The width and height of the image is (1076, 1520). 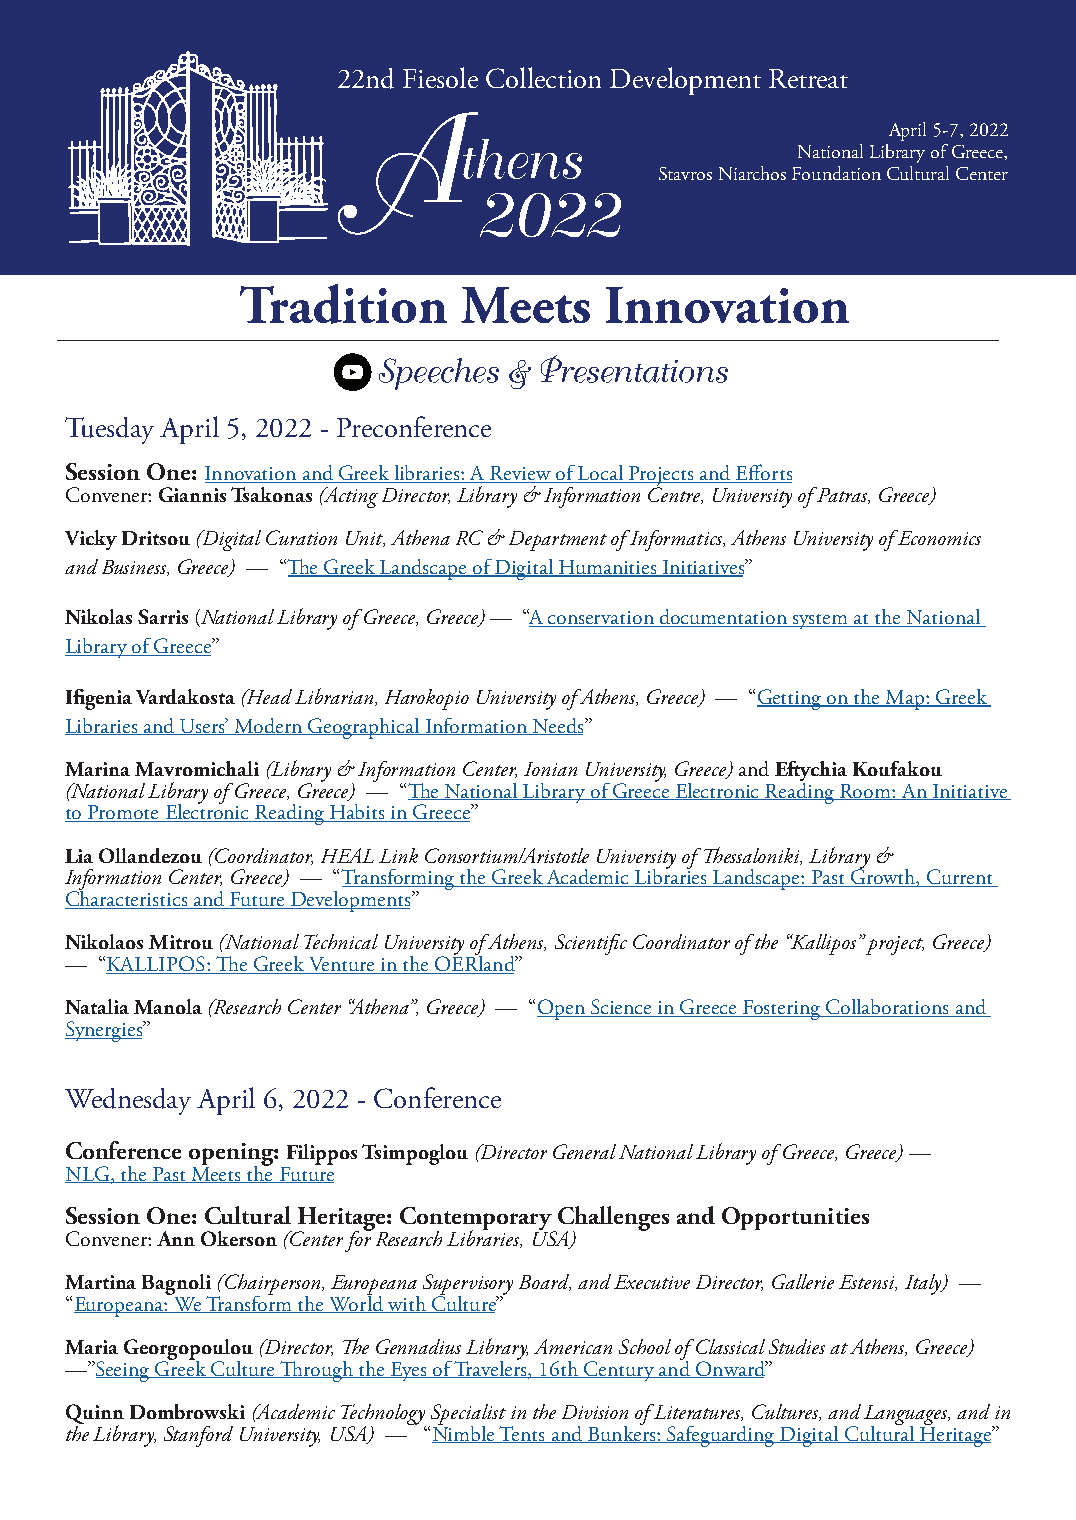 What do you see at coordinates (543, 77) in the image?
I see `Collection` at bounding box center [543, 77].
